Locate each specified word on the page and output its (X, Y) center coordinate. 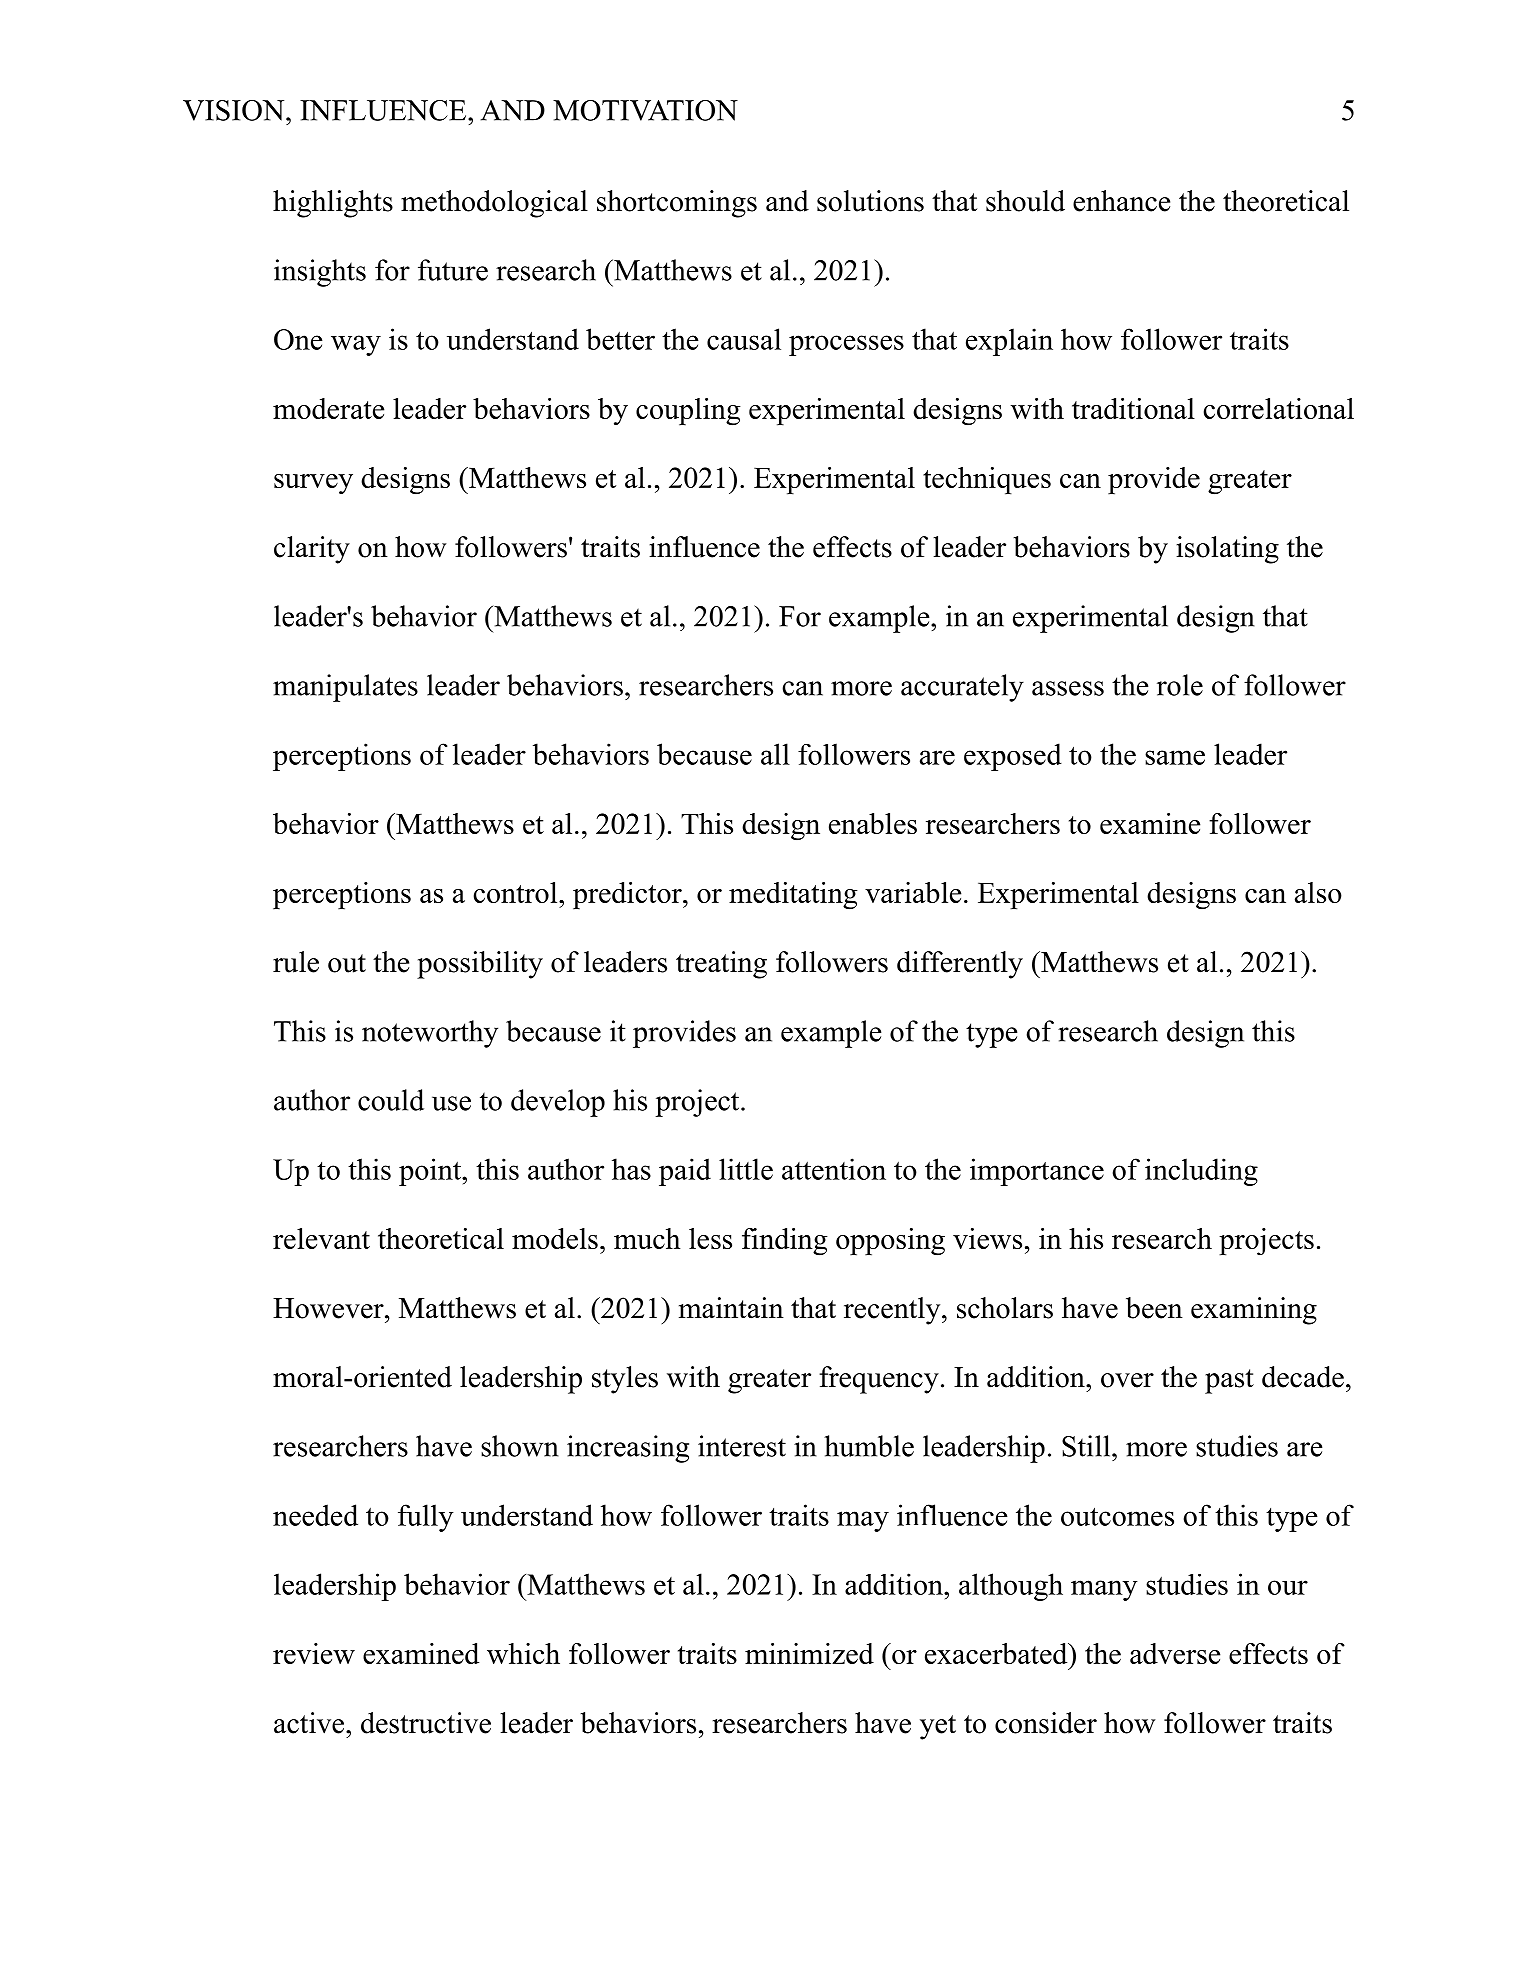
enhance (1121, 201)
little (746, 1169)
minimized (809, 1653)
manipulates (345, 688)
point (431, 1172)
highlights (333, 204)
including (1201, 1172)
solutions (870, 201)
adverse (1175, 1653)
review (314, 1653)
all (775, 754)
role (1180, 685)
